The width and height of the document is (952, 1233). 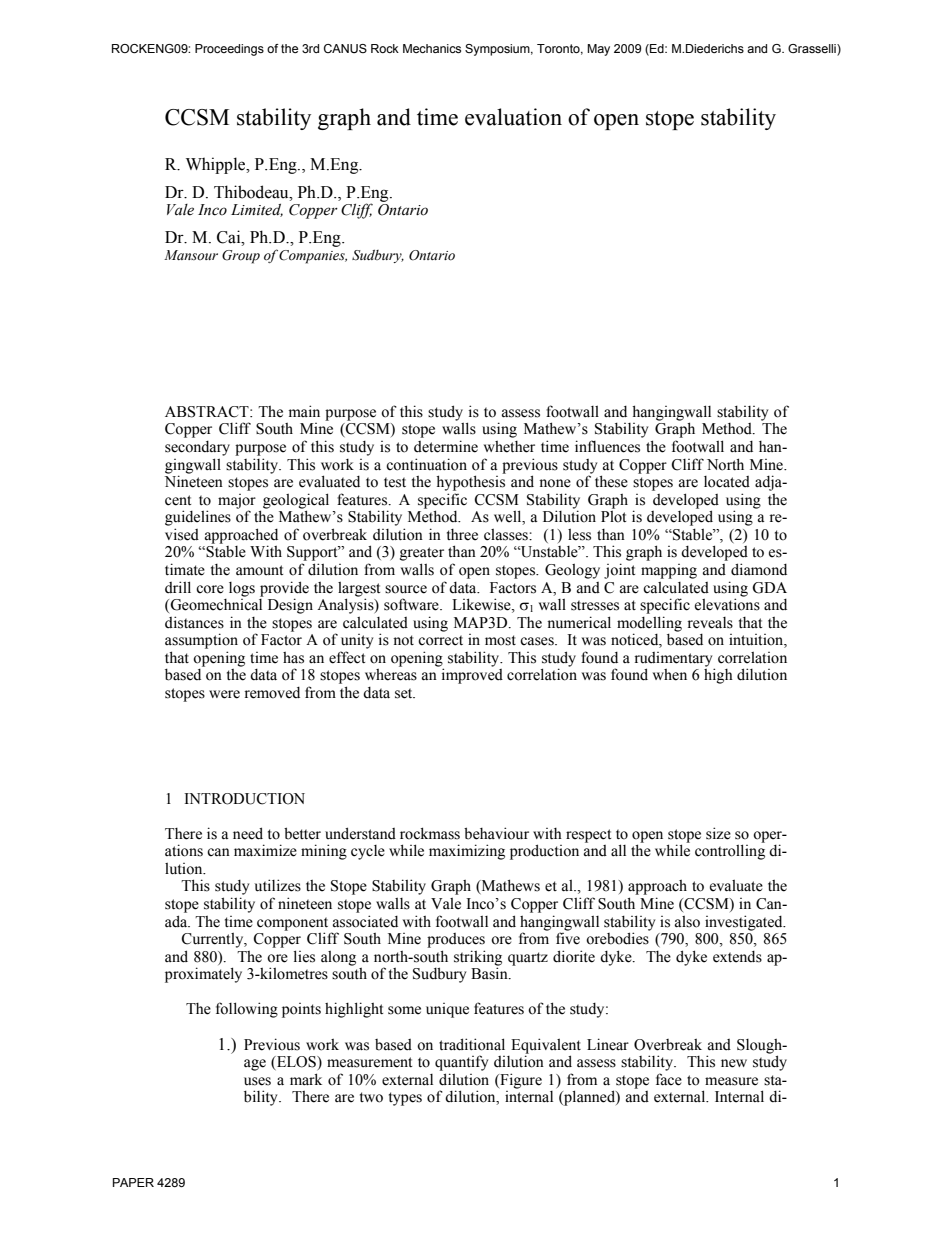 What do you see at coordinates (687, 922) in the document?
I see `also` at bounding box center [687, 922].
